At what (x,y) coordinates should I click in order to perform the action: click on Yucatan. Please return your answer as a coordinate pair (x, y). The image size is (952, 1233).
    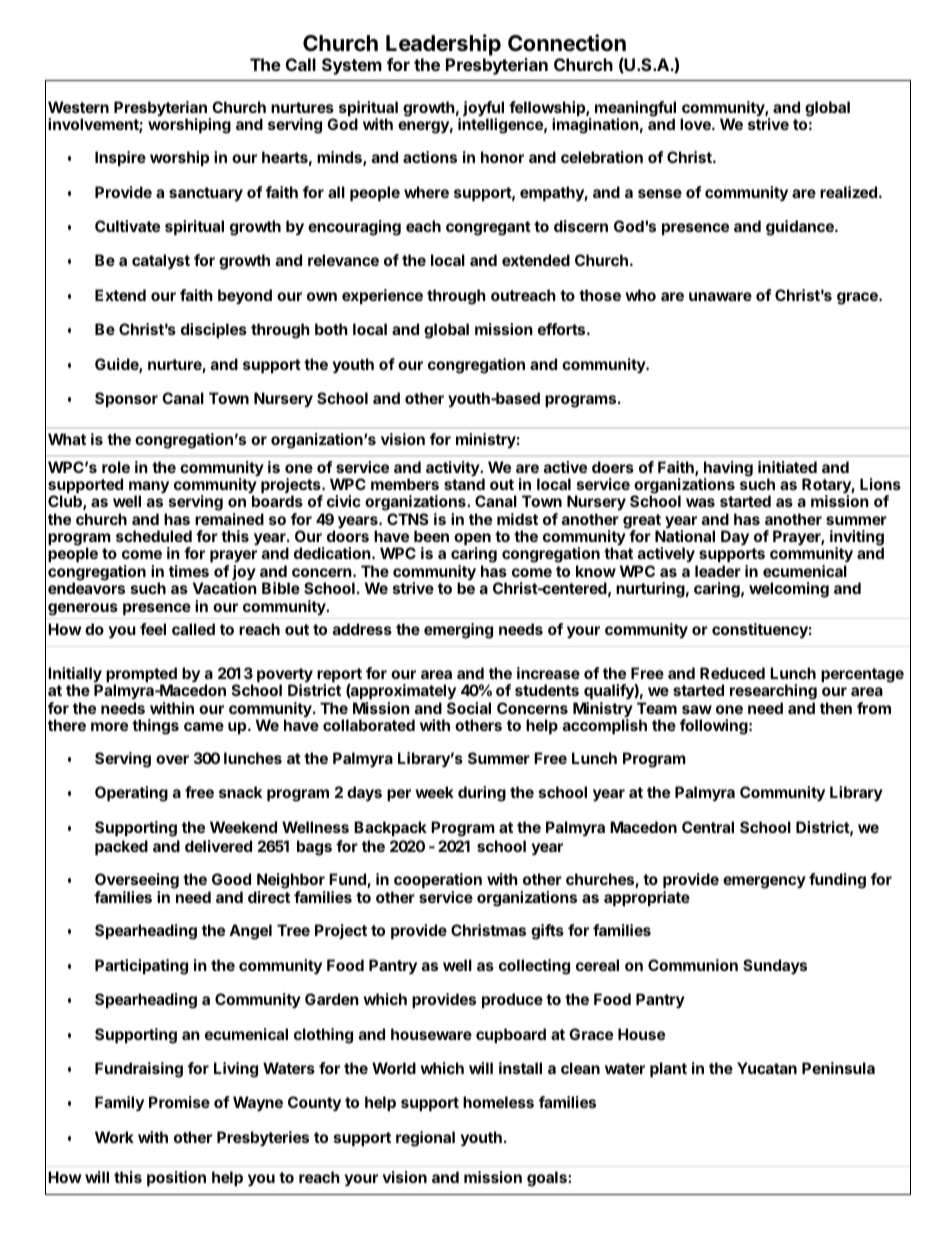
    Looking at the image, I should click on (767, 1068).
